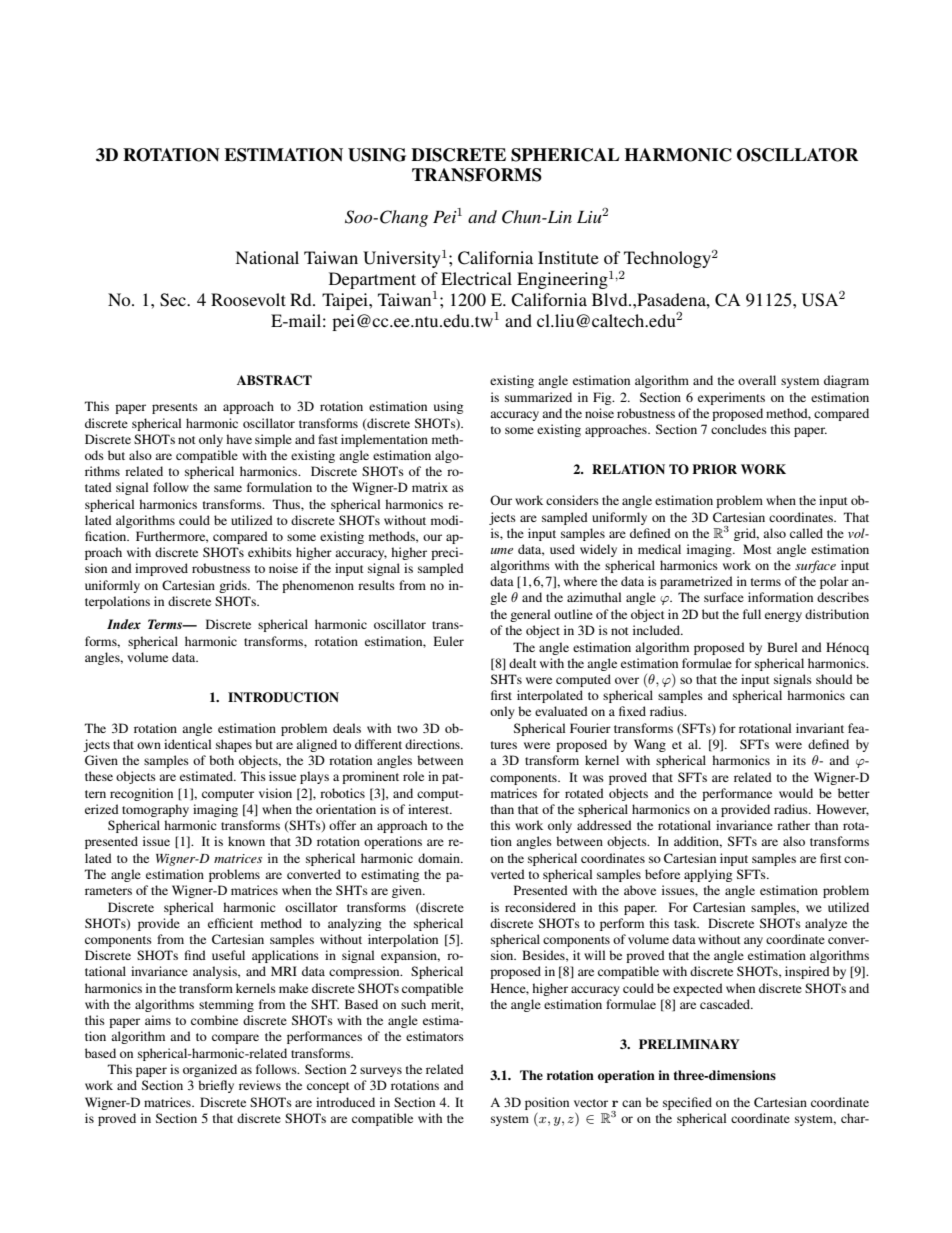  Describe the element at coordinates (834, 679) in the screenshot. I see `should` at that location.
